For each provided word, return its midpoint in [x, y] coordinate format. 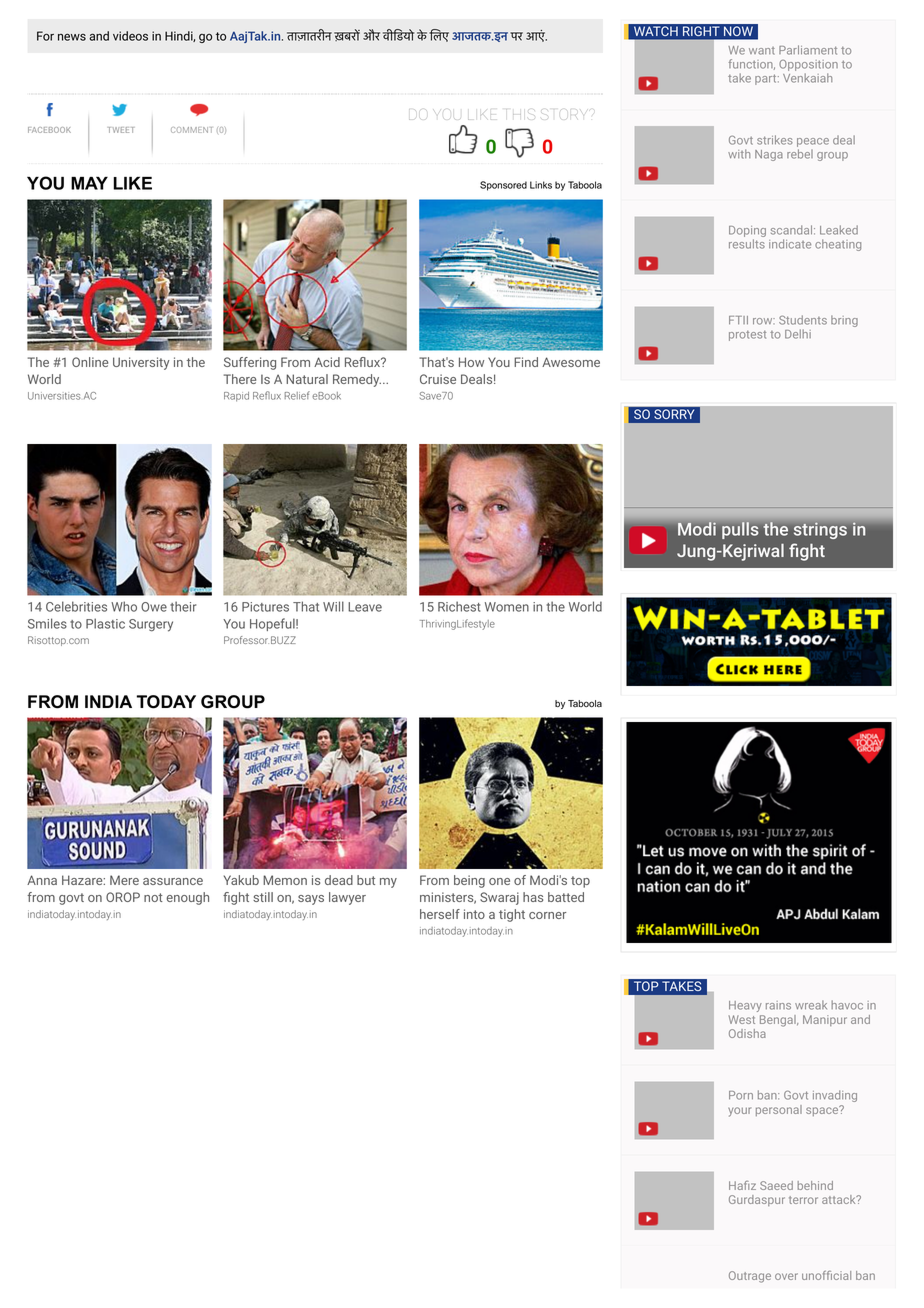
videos [130, 36]
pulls [740, 530]
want [762, 51]
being [469, 881]
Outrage [750, 1277]
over [786, 1276]
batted [566, 897]
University [141, 363]
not [153, 897]
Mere [124, 880]
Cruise [438, 379]
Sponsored [503, 186]
